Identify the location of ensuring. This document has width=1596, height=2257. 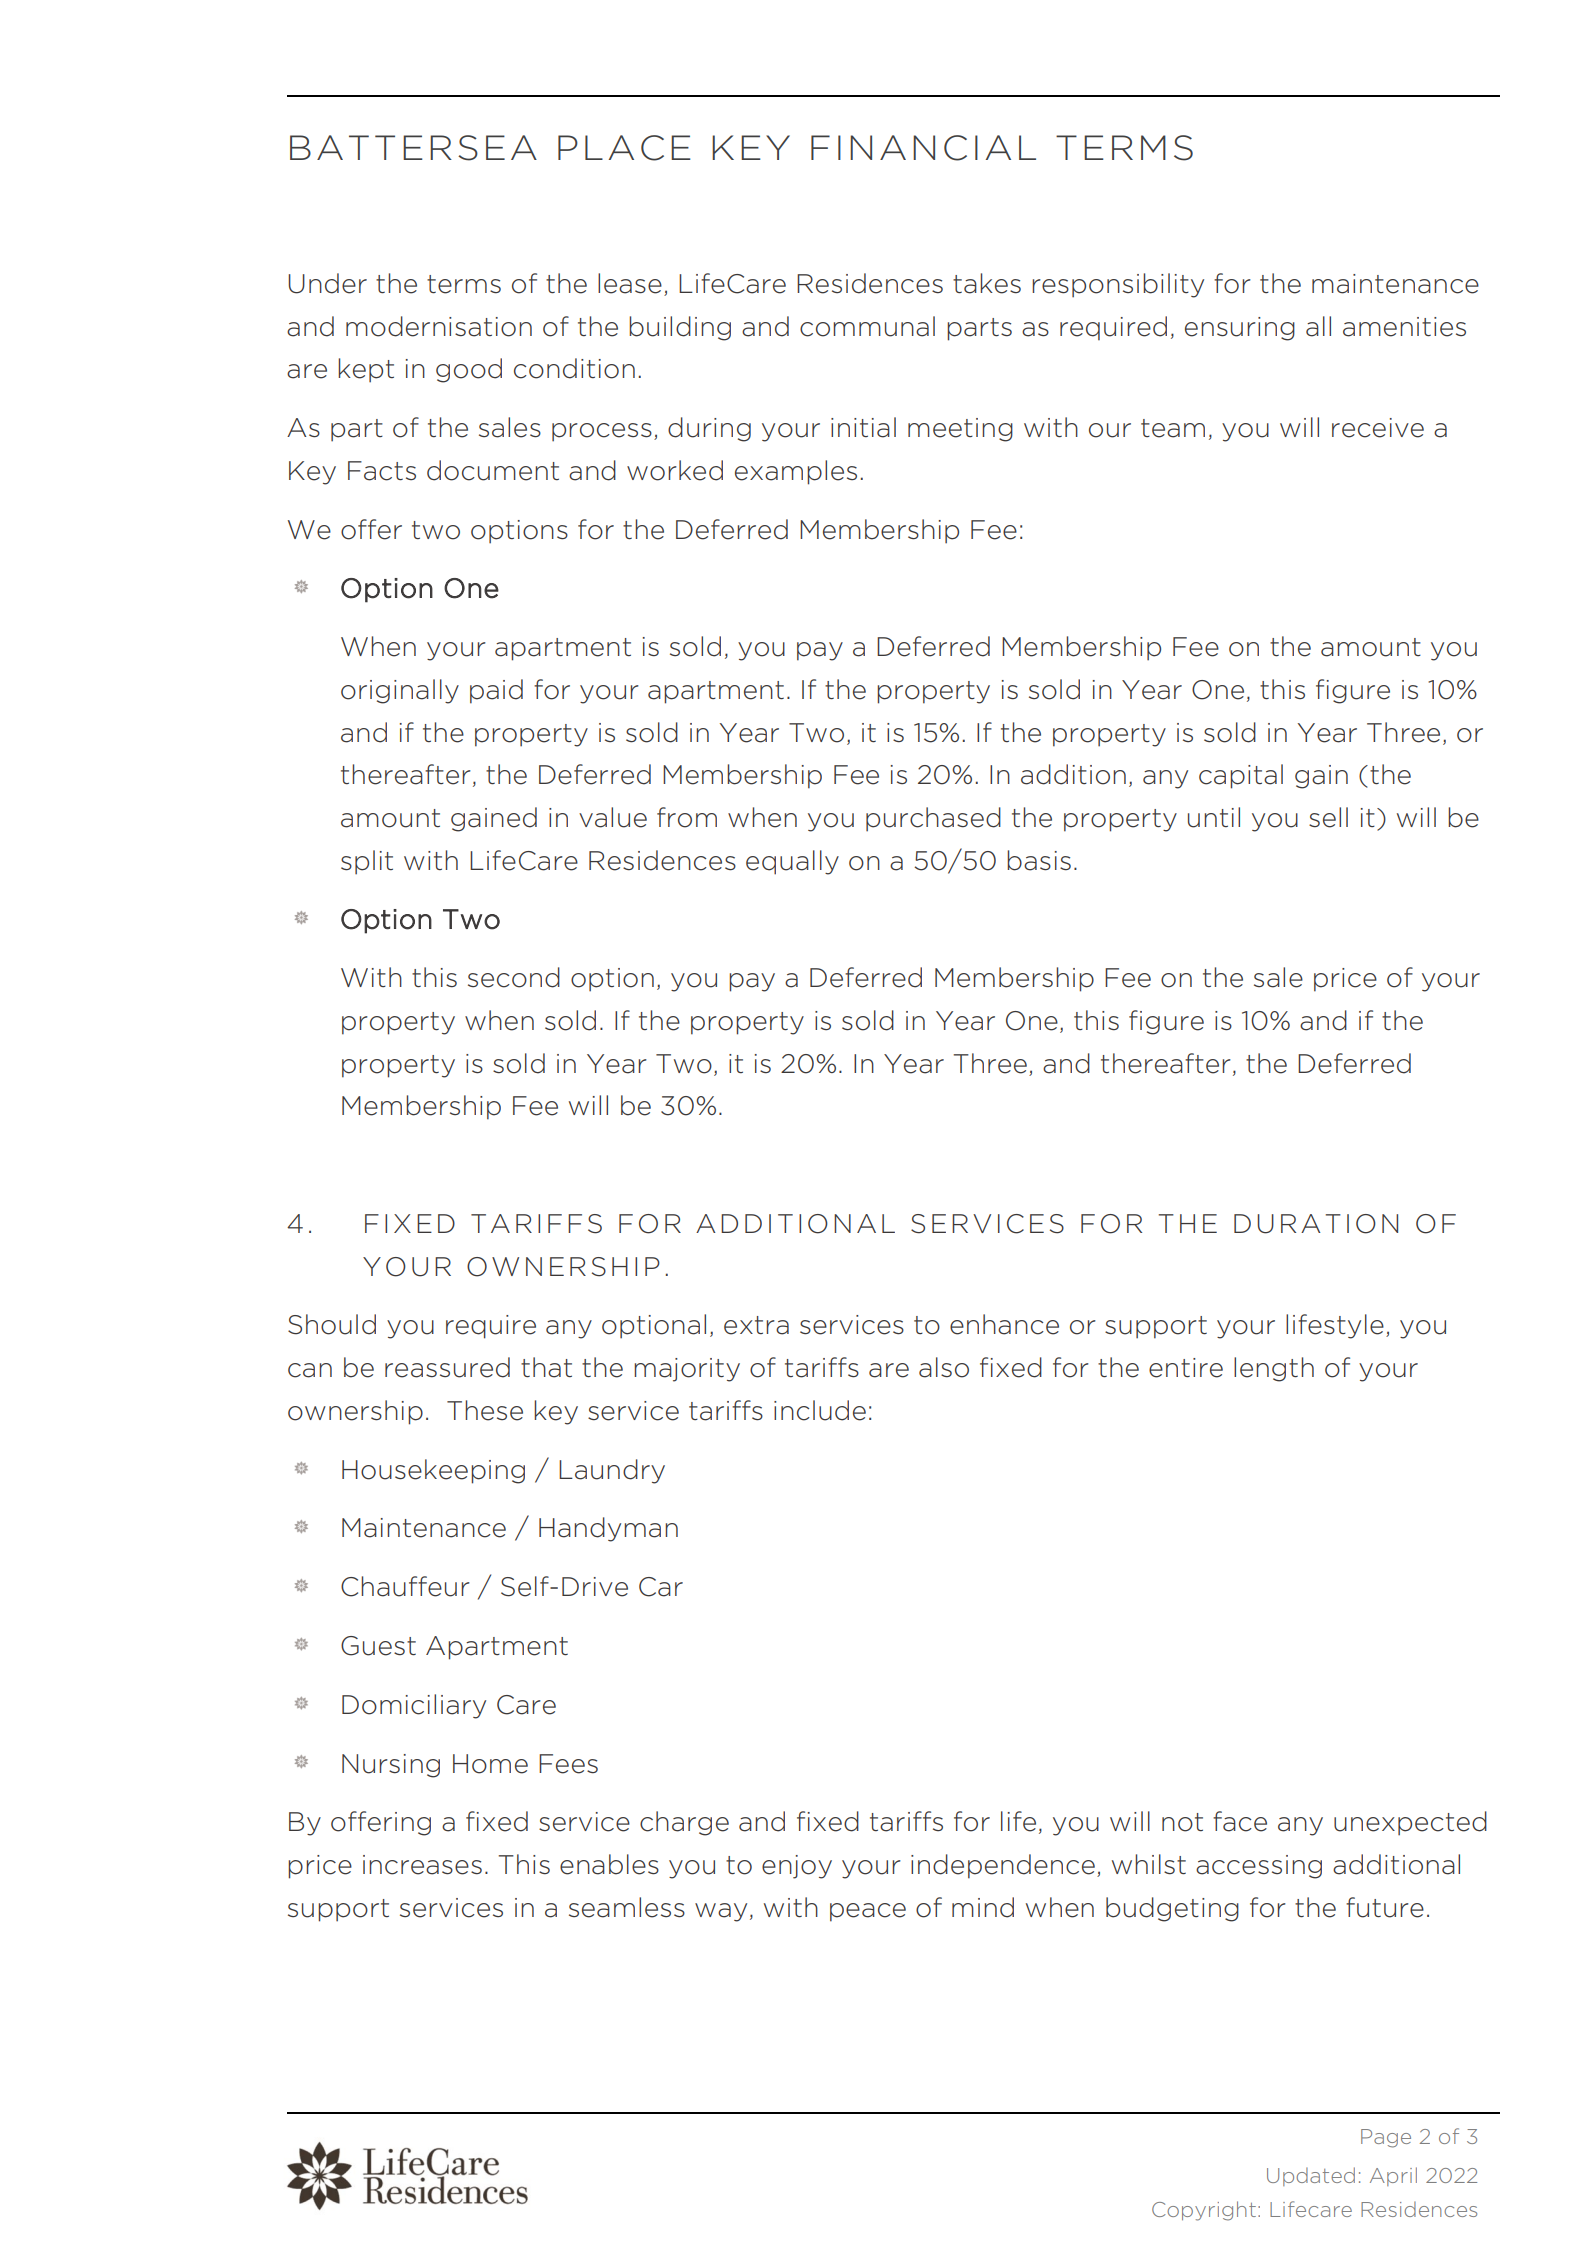
(1240, 329).
